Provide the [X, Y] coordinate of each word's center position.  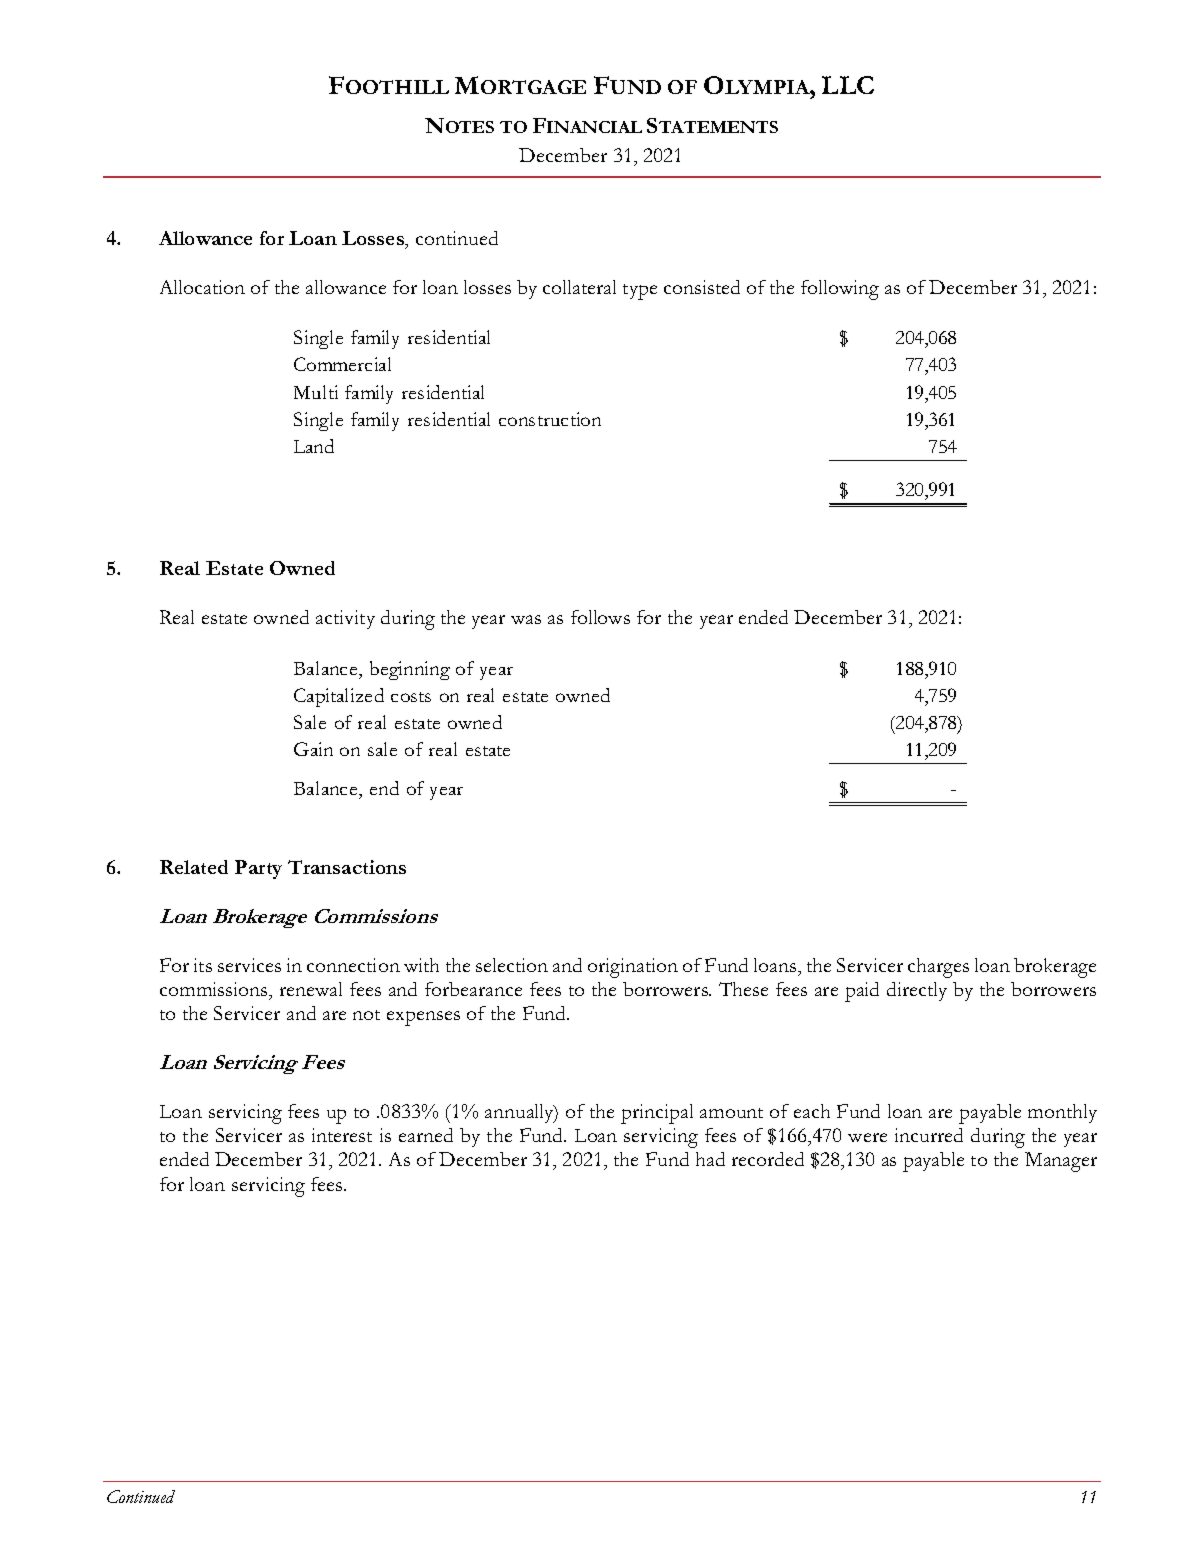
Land [314, 446]
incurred [929, 1135]
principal [657, 1114]
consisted [702, 287]
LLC [848, 85]
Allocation [202, 287]
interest [342, 1135]
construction [550, 419]
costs [411, 697]
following [840, 290]
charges [938, 968]
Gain [313, 749]
